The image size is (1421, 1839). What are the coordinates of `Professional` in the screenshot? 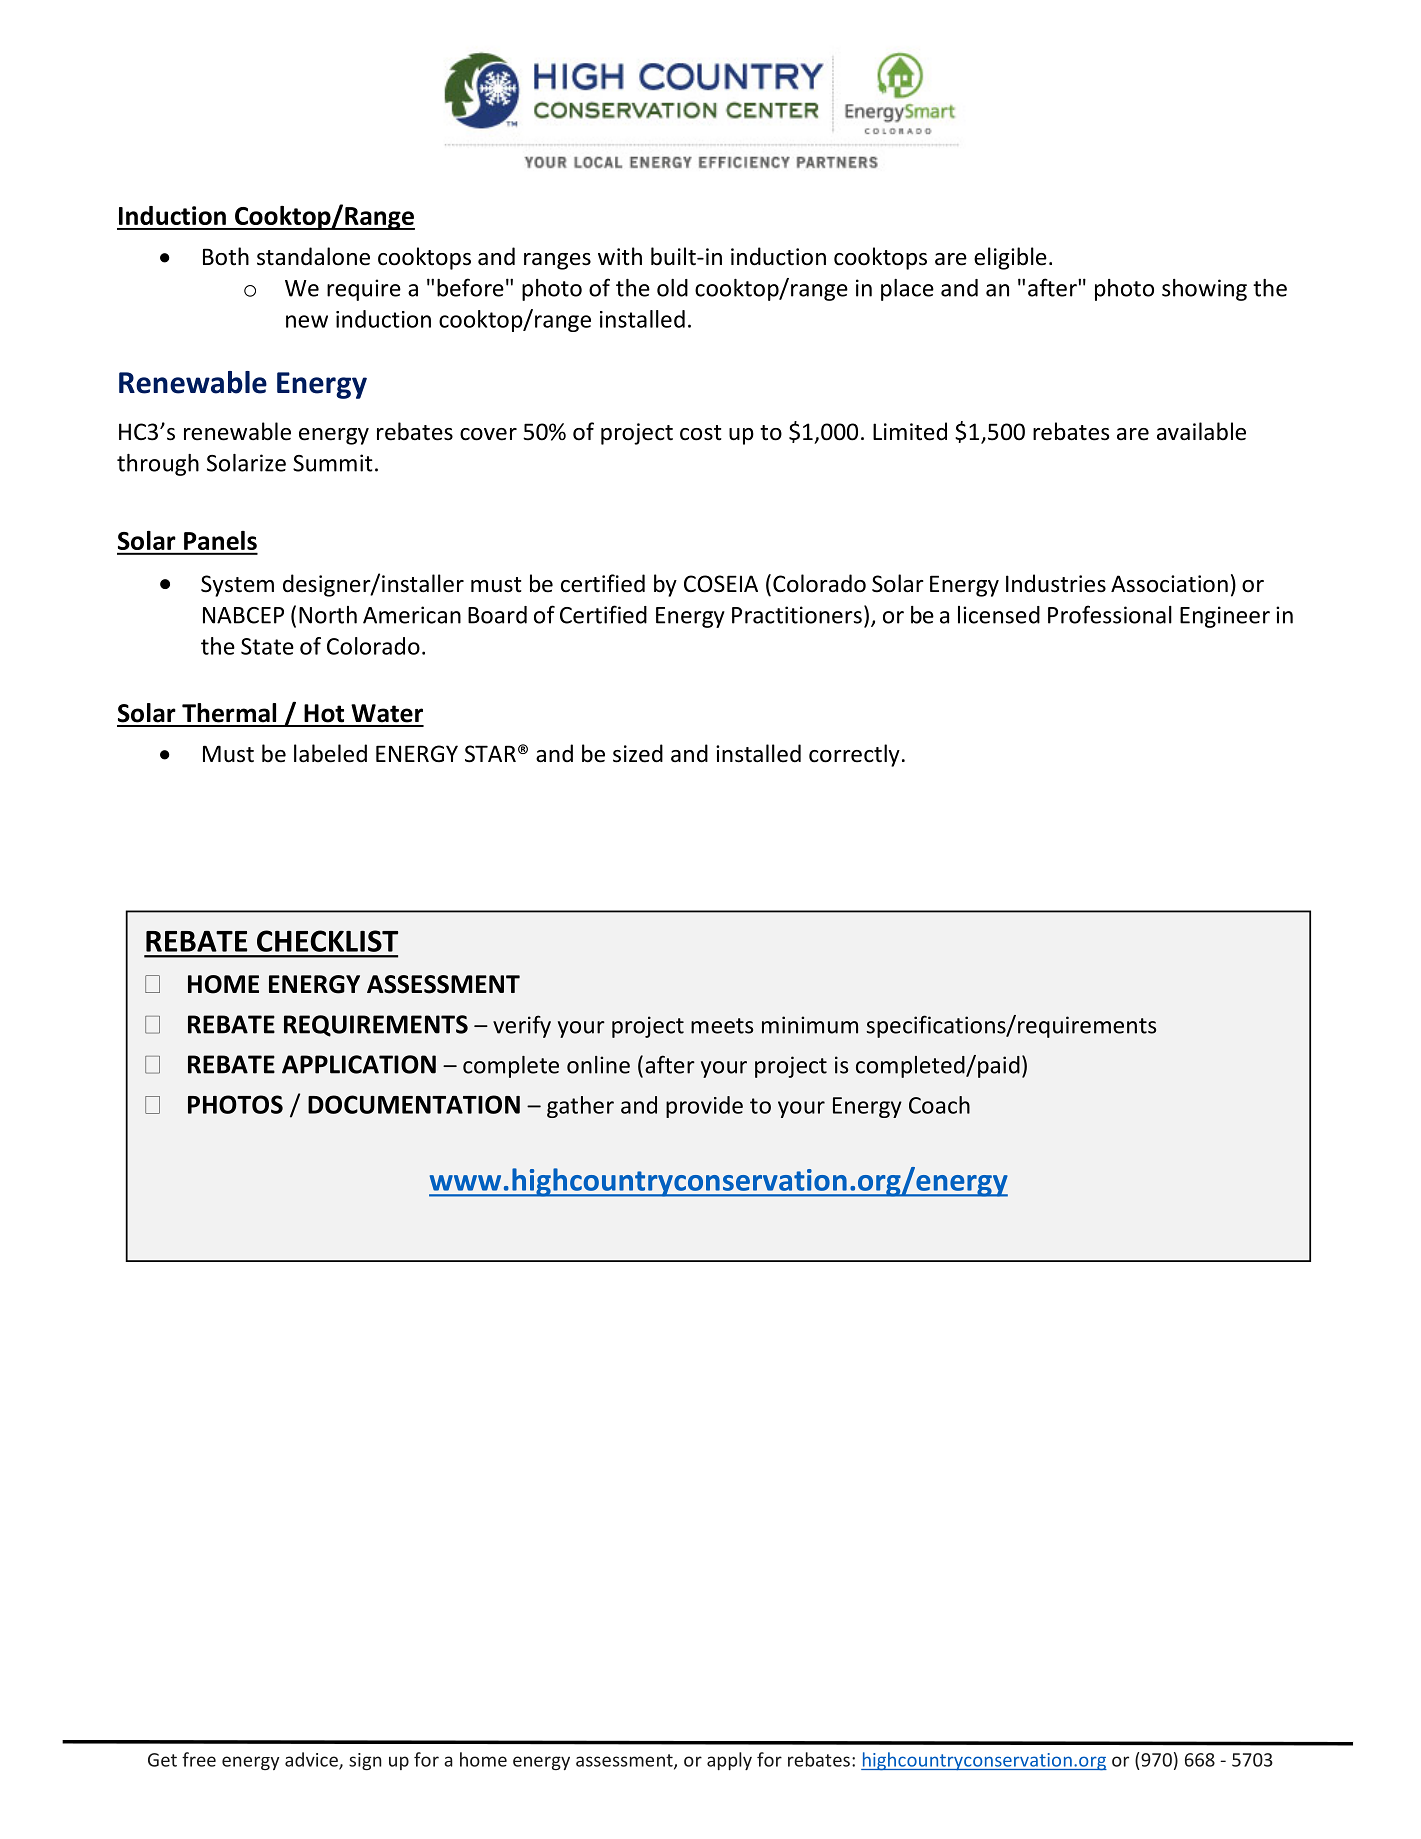 It's located at (1110, 614).
